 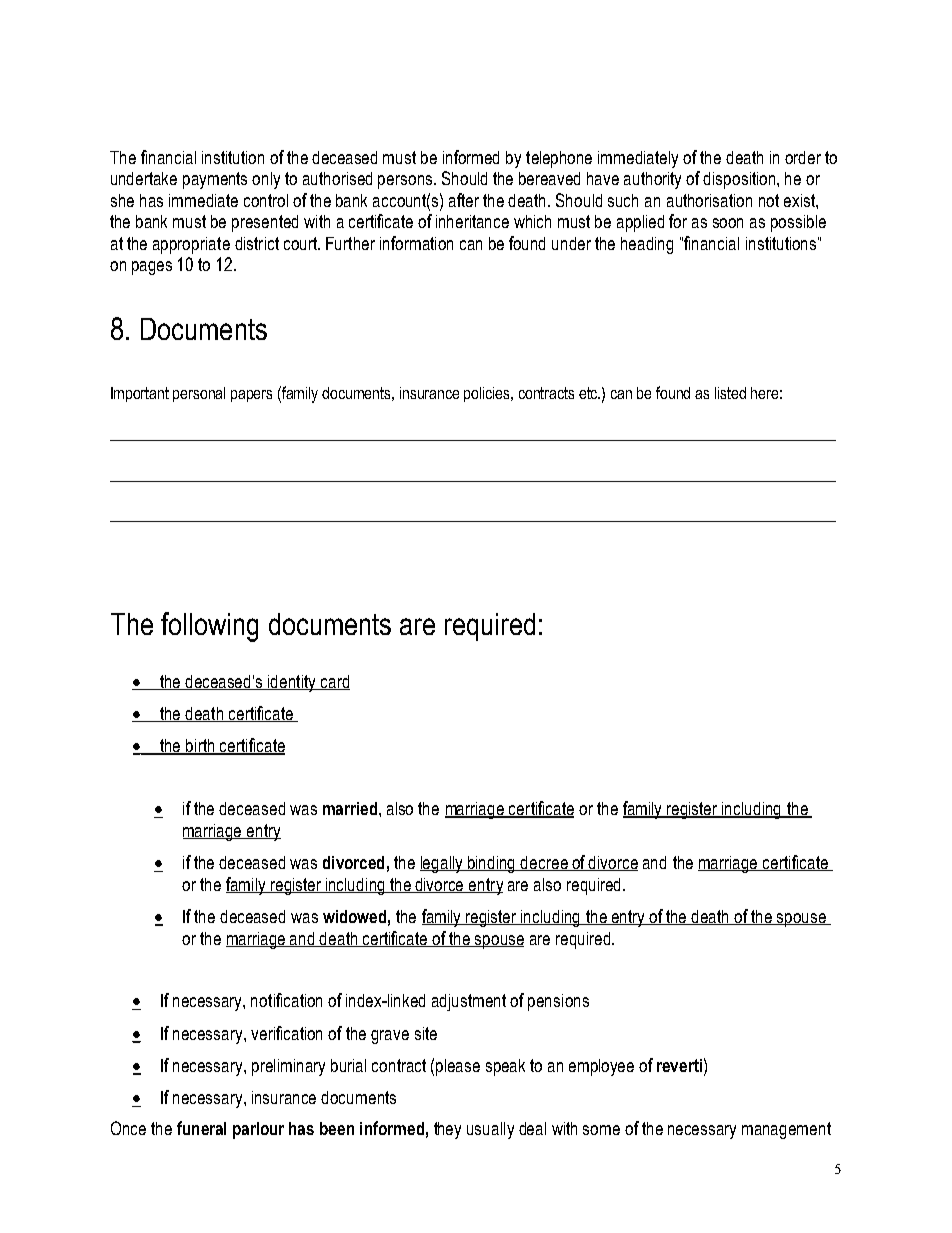 I want to click on payments, so click(x=215, y=180).
